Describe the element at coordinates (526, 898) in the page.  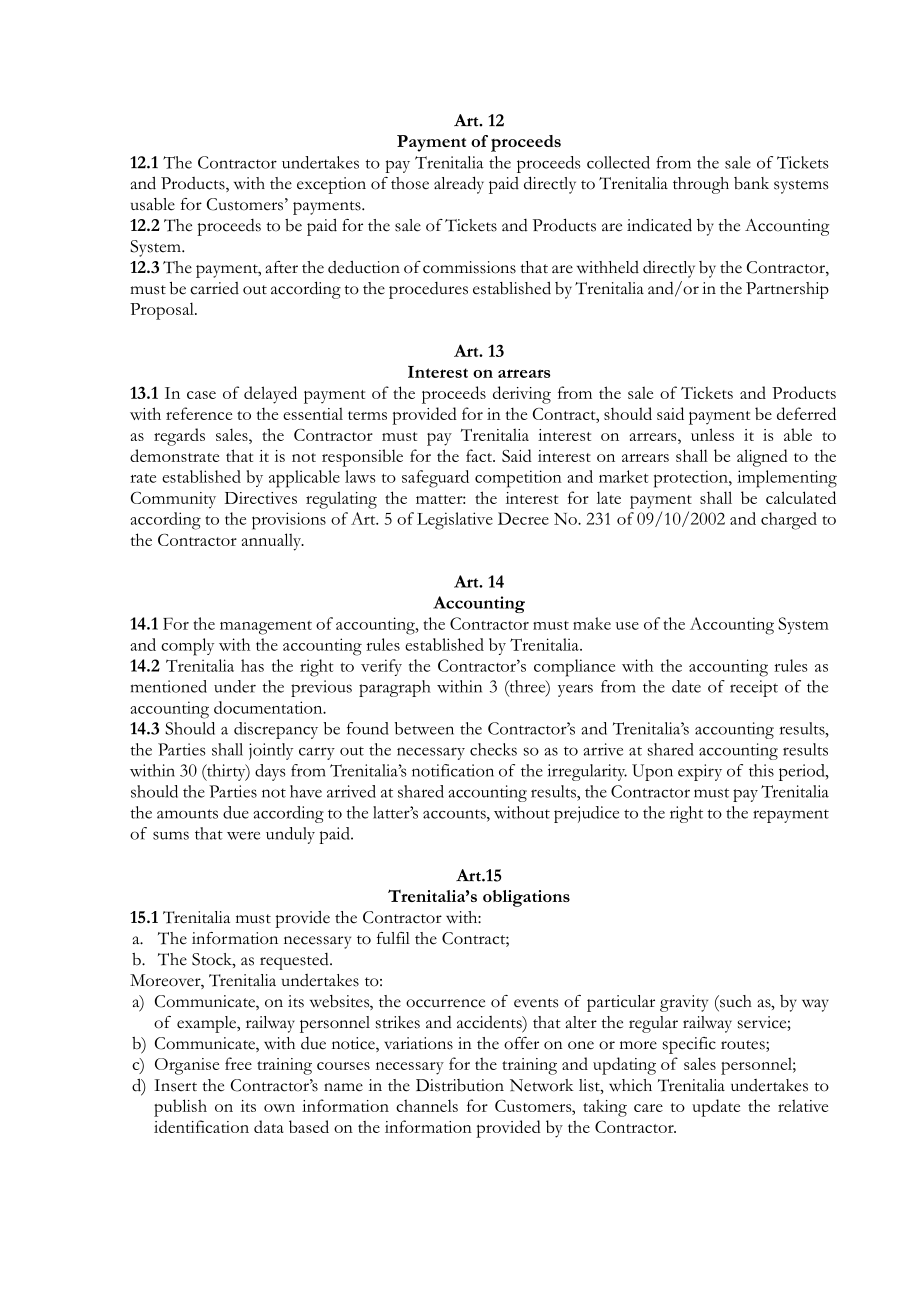
I see `obligations` at that location.
